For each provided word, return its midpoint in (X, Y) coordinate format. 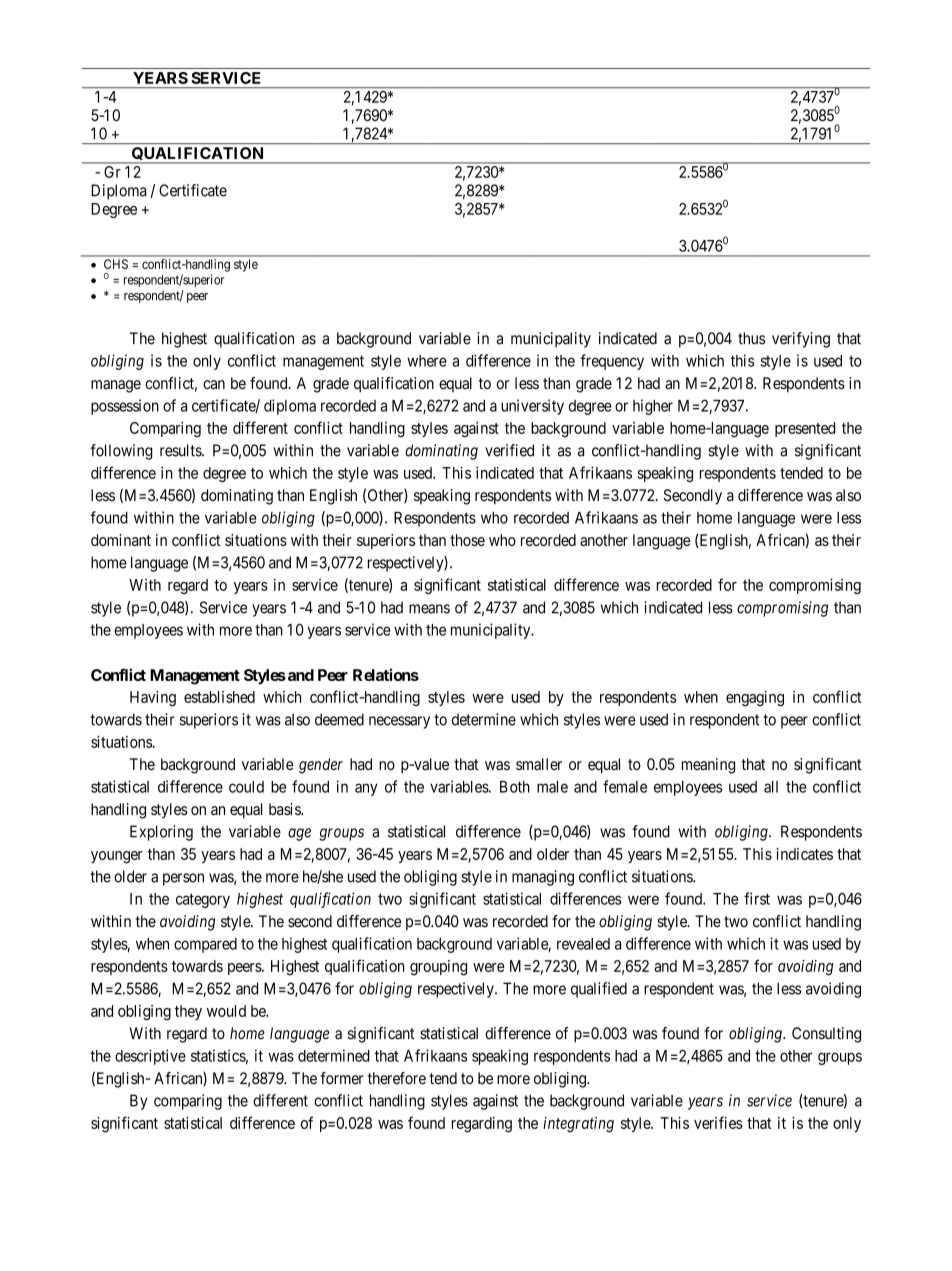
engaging (755, 698)
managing (543, 878)
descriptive (150, 1057)
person (183, 879)
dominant (121, 540)
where (427, 361)
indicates (804, 854)
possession (125, 407)
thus (751, 338)
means (429, 609)
